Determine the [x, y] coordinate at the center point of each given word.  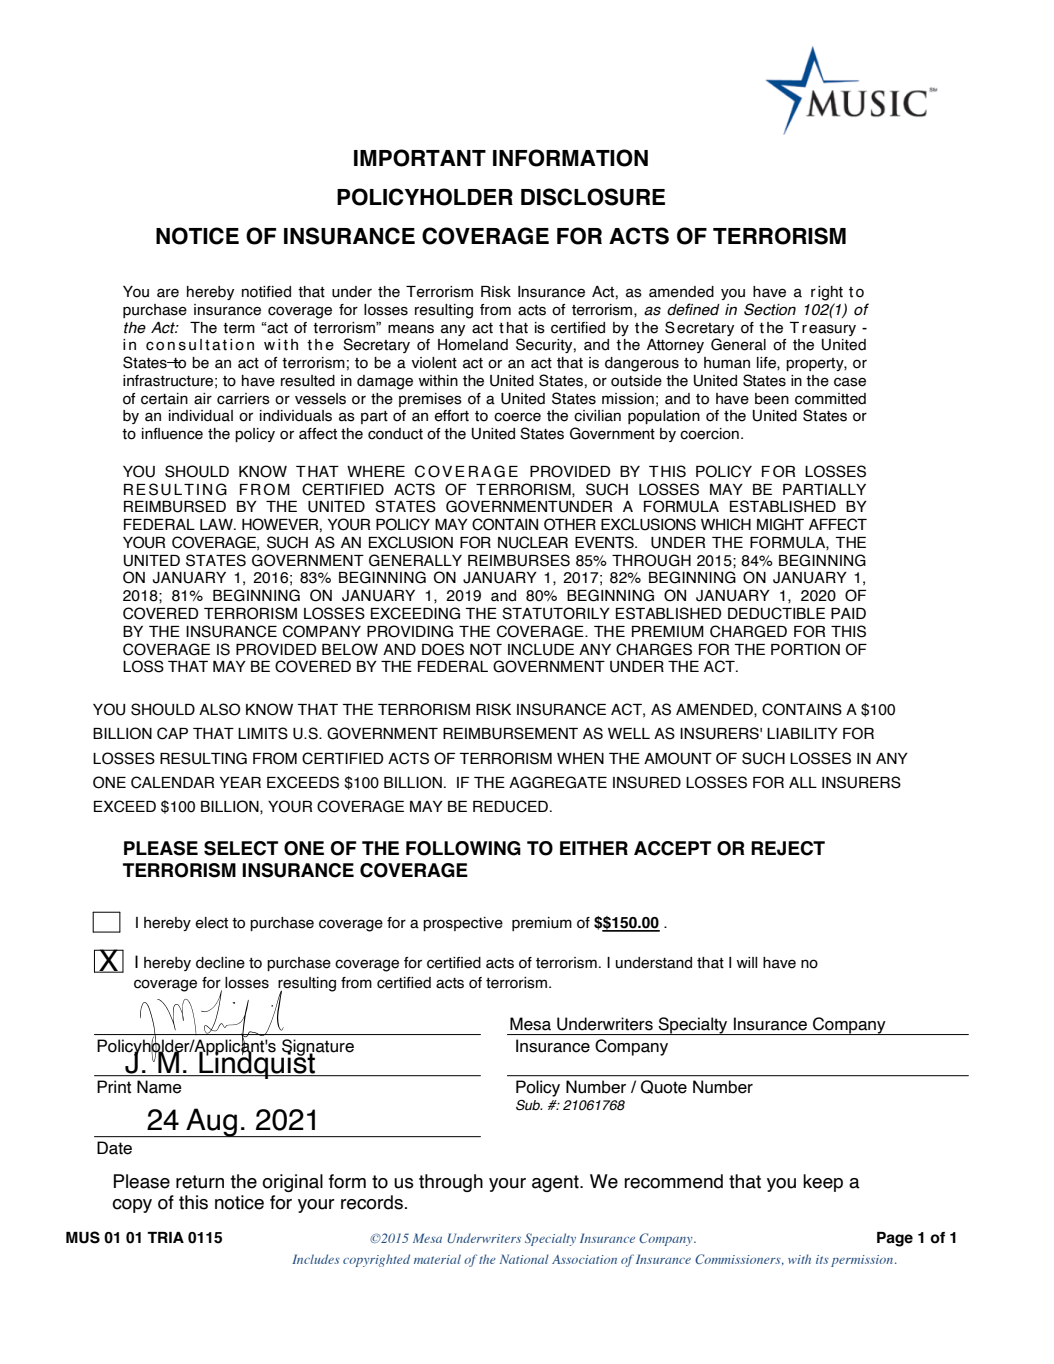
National [524, 1259]
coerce [517, 417]
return [200, 1182]
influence [172, 434]
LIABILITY [802, 733]
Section [770, 309]
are [168, 293]
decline [220, 963]
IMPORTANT [420, 158]
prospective [463, 924]
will [747, 962]
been [772, 399]
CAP [172, 733]
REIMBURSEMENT [510, 733]
